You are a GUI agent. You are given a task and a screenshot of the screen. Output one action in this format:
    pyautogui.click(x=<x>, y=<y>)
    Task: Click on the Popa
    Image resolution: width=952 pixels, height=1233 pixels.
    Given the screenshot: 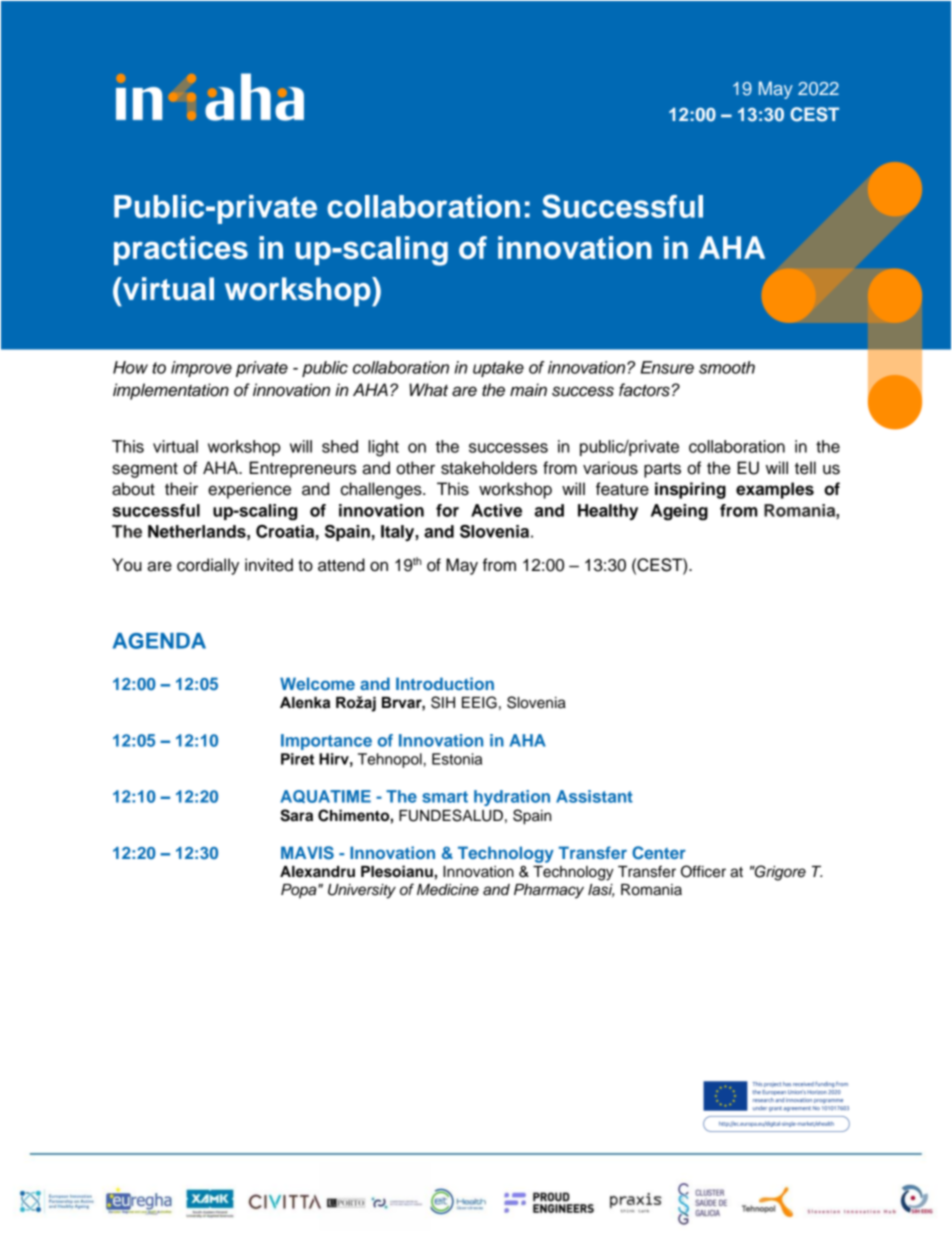 What is the action you would take?
    pyautogui.click(x=300, y=891)
